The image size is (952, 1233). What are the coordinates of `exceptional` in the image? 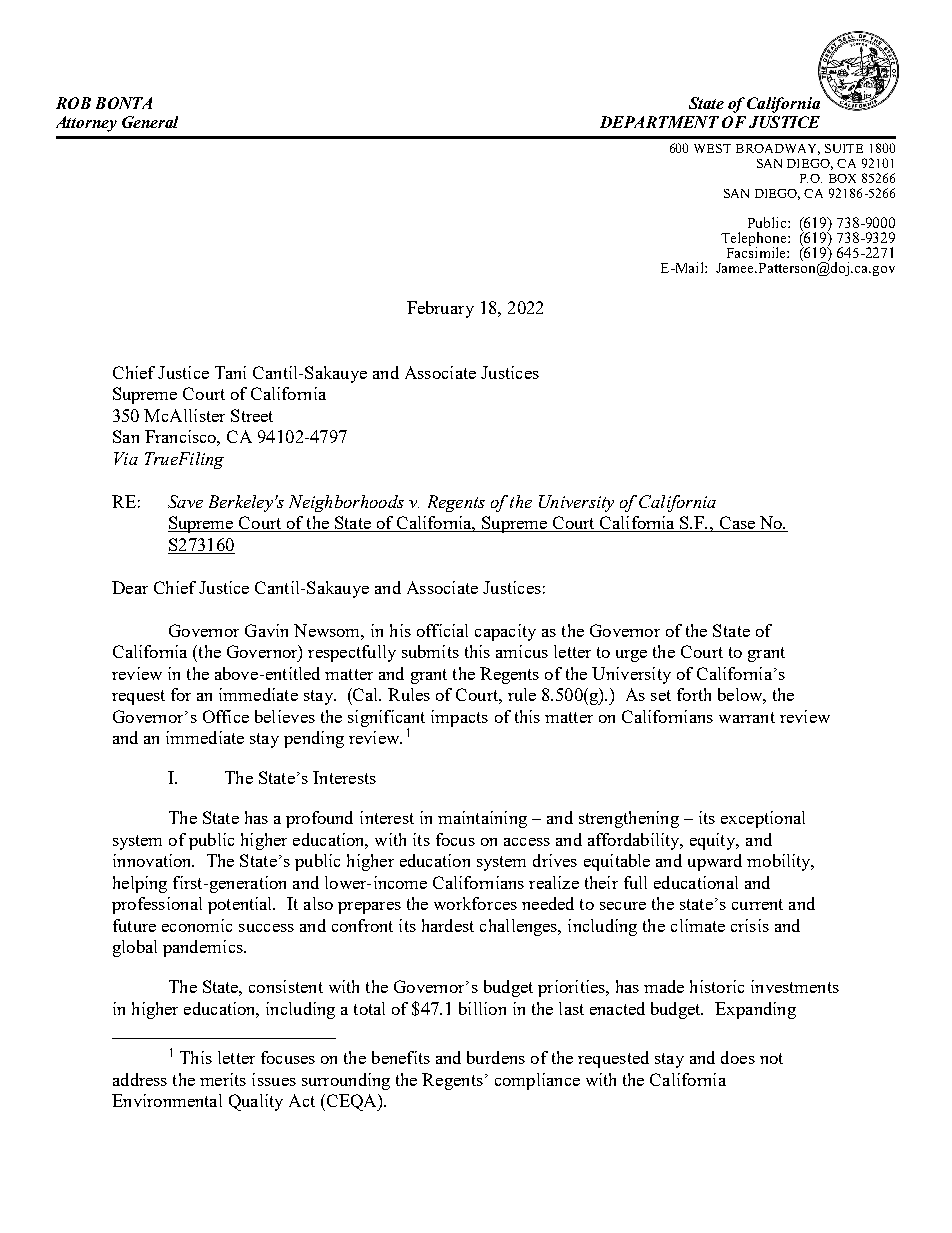 It's located at (763, 819).
